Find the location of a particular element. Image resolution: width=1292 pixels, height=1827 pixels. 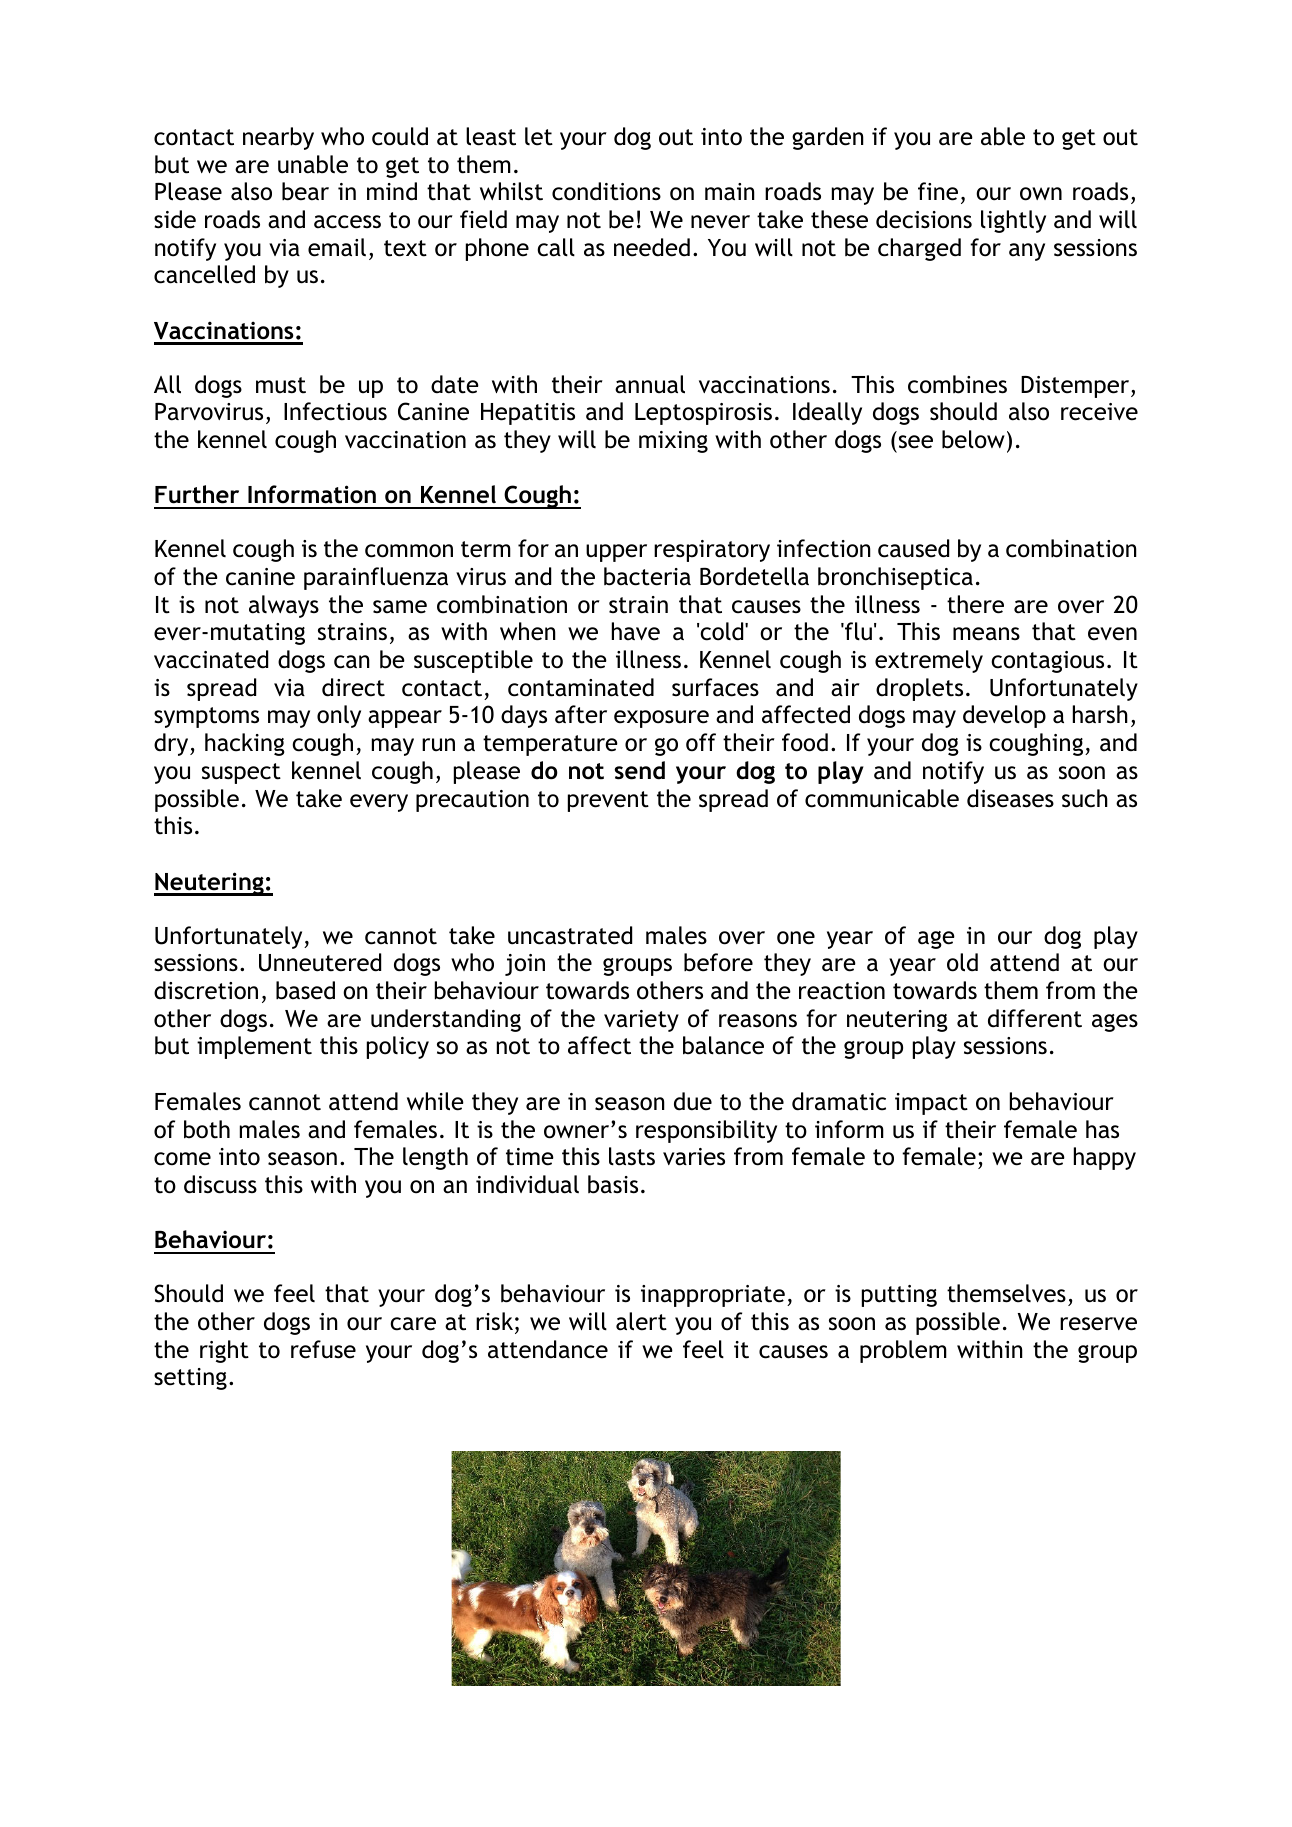

Unneutered is located at coordinates (320, 962).
